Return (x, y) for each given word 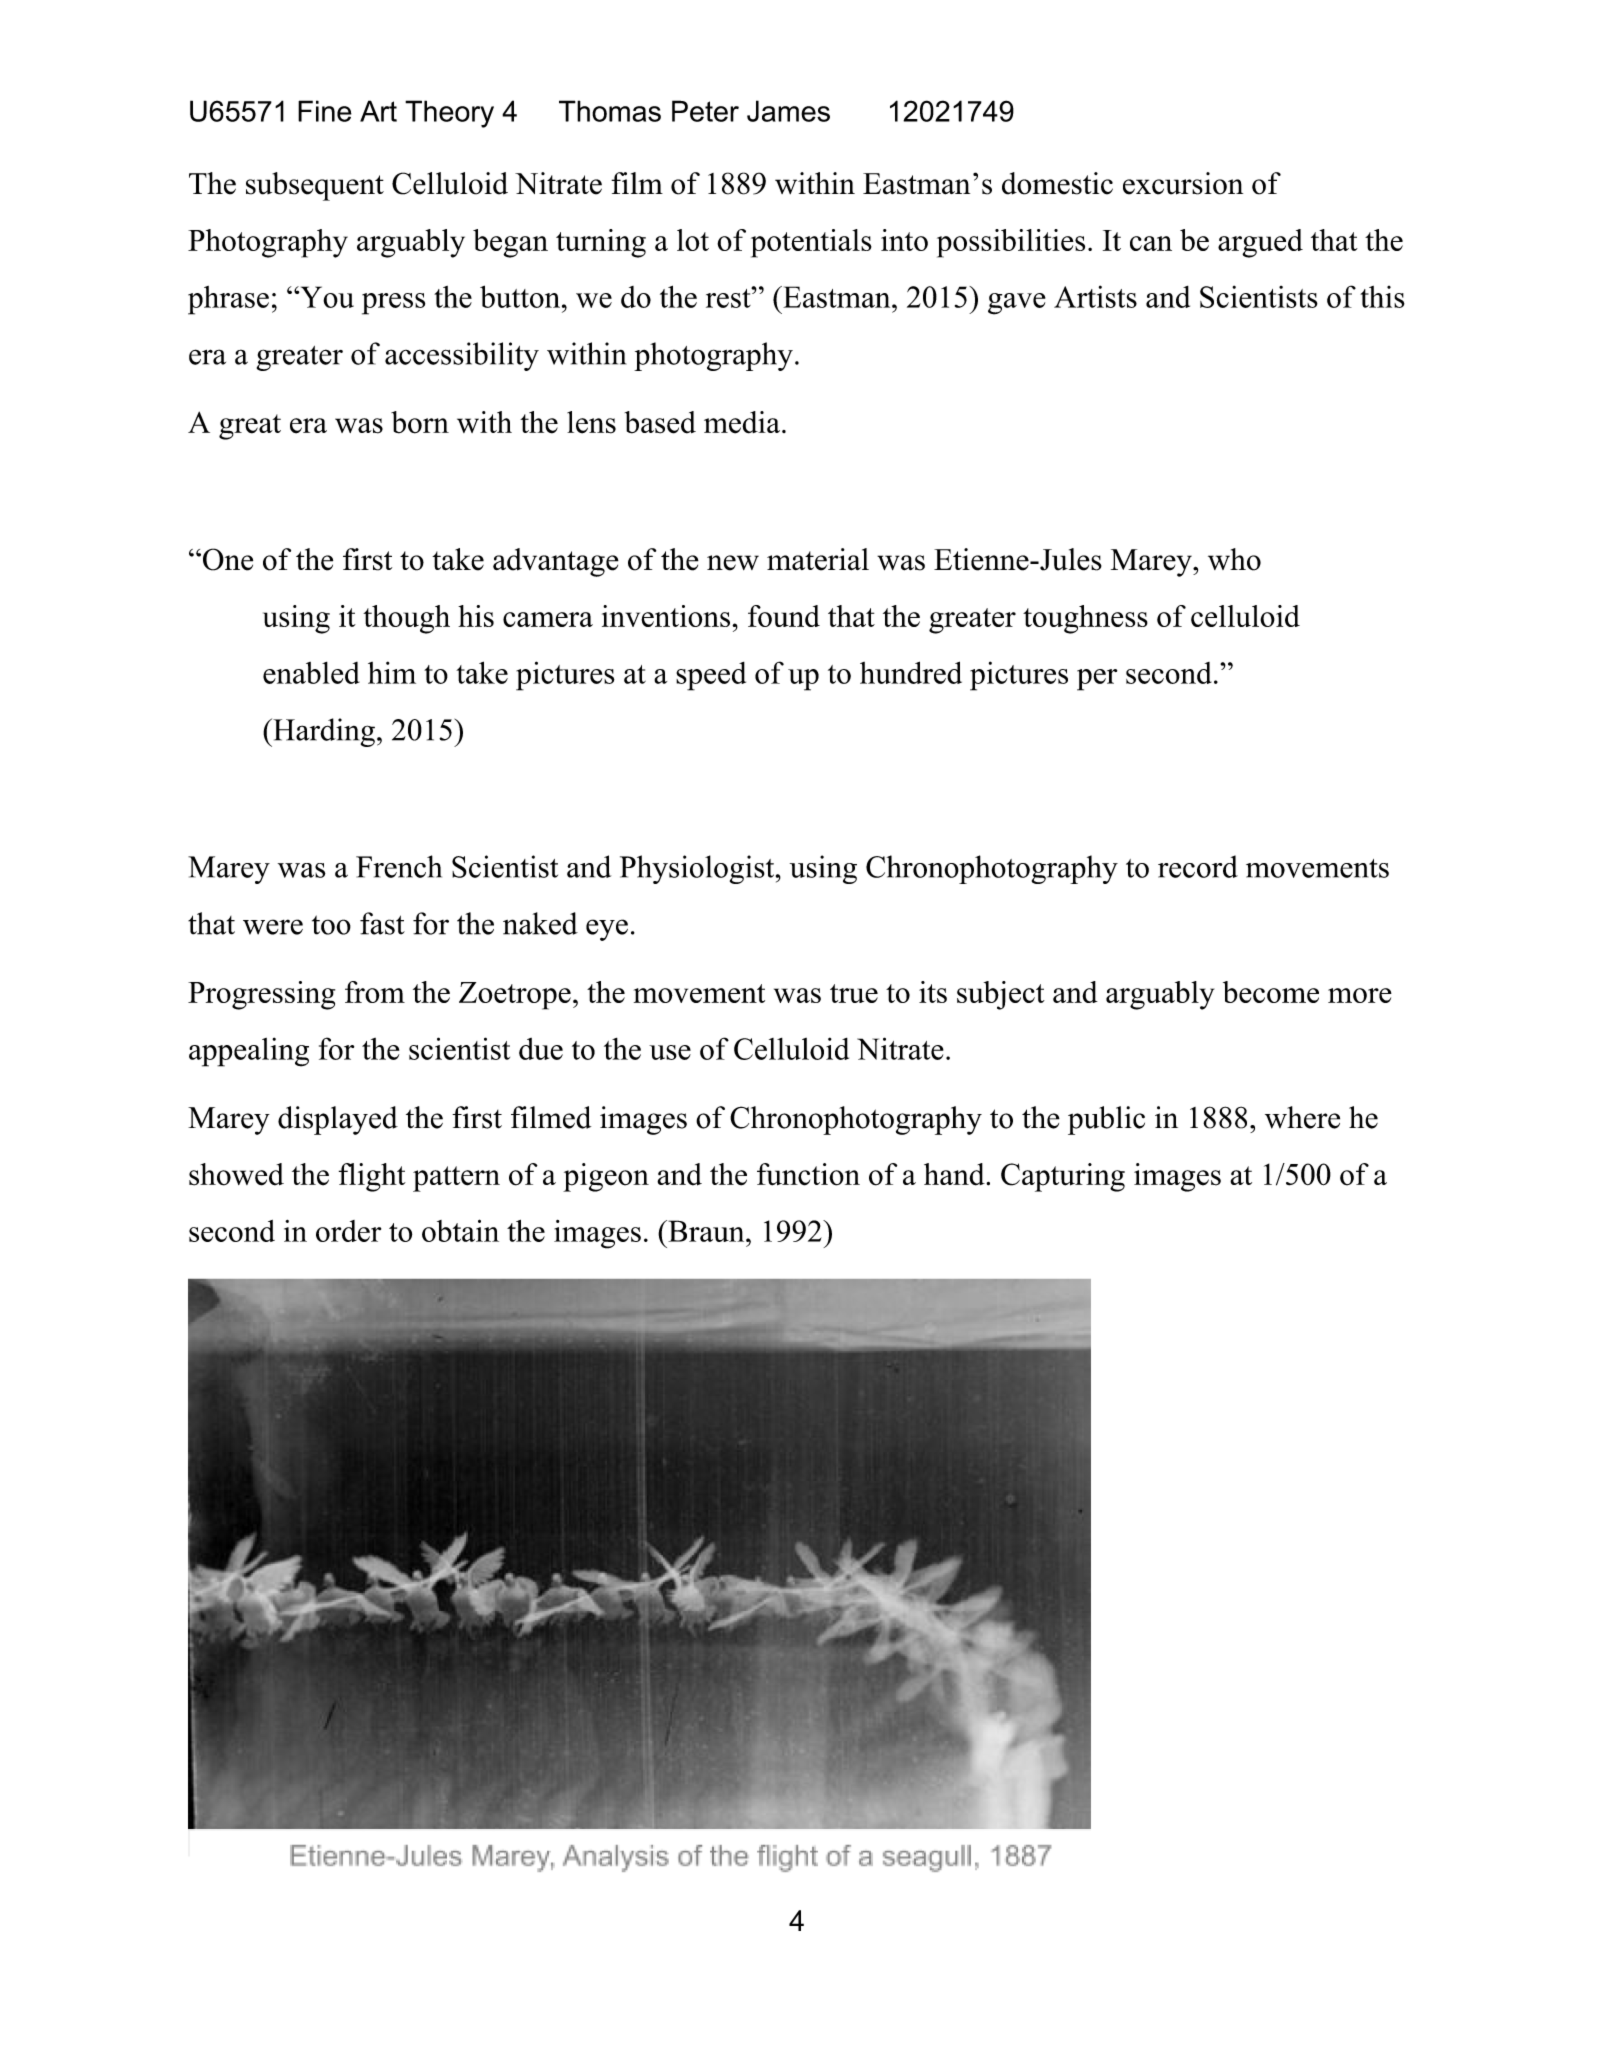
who (1234, 559)
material (818, 559)
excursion (1183, 183)
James (788, 111)
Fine (325, 111)
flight (372, 1177)
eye (607, 930)
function (808, 1174)
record (1198, 866)
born (420, 422)
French (399, 866)
